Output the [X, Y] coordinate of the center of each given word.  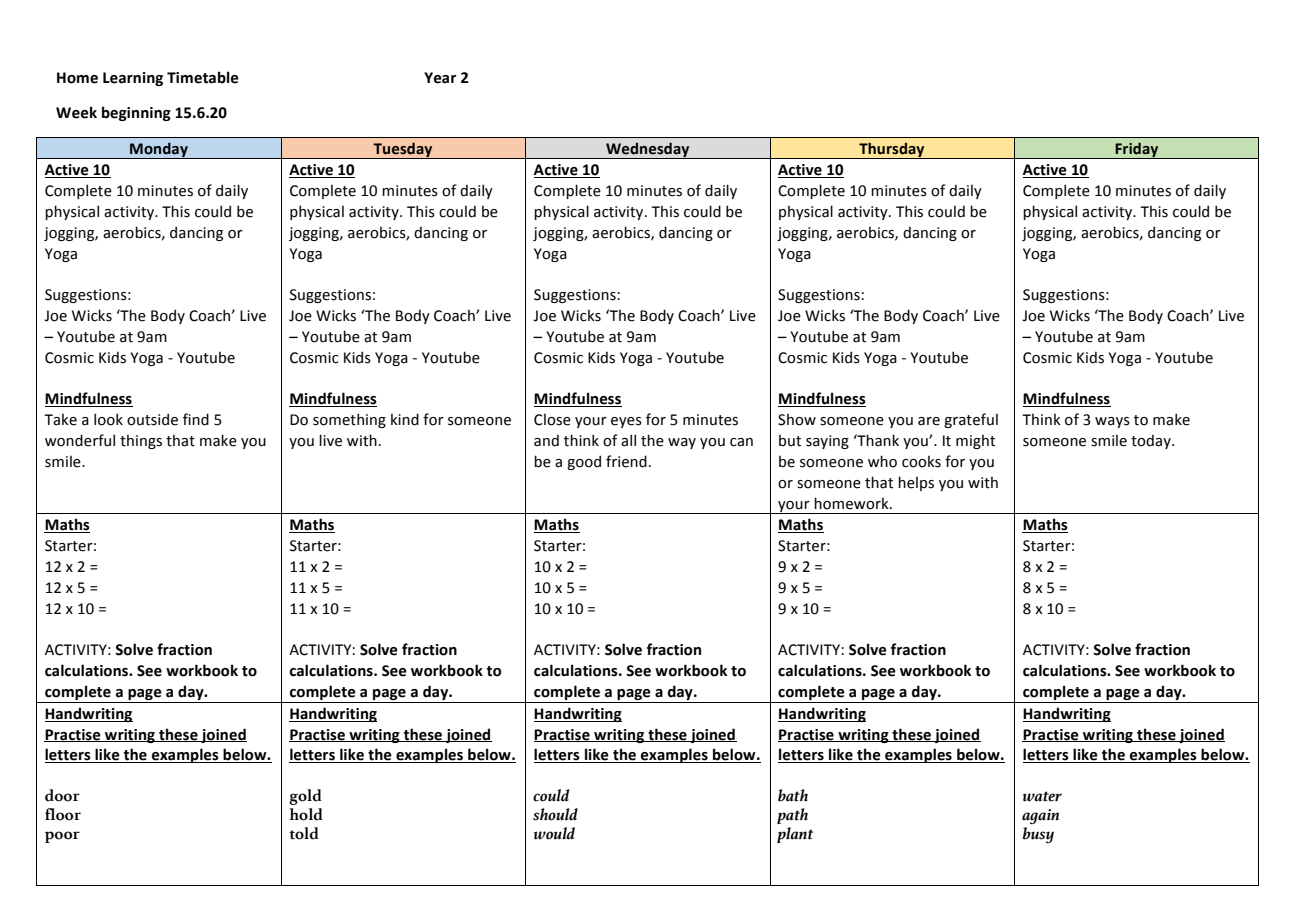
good [584, 462]
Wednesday [648, 150]
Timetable [203, 77]
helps [916, 483]
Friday [1137, 150]
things [141, 442]
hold [306, 814]
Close [552, 420]
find [196, 419]
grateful [971, 420]
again [1040, 816]
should [555, 814]
